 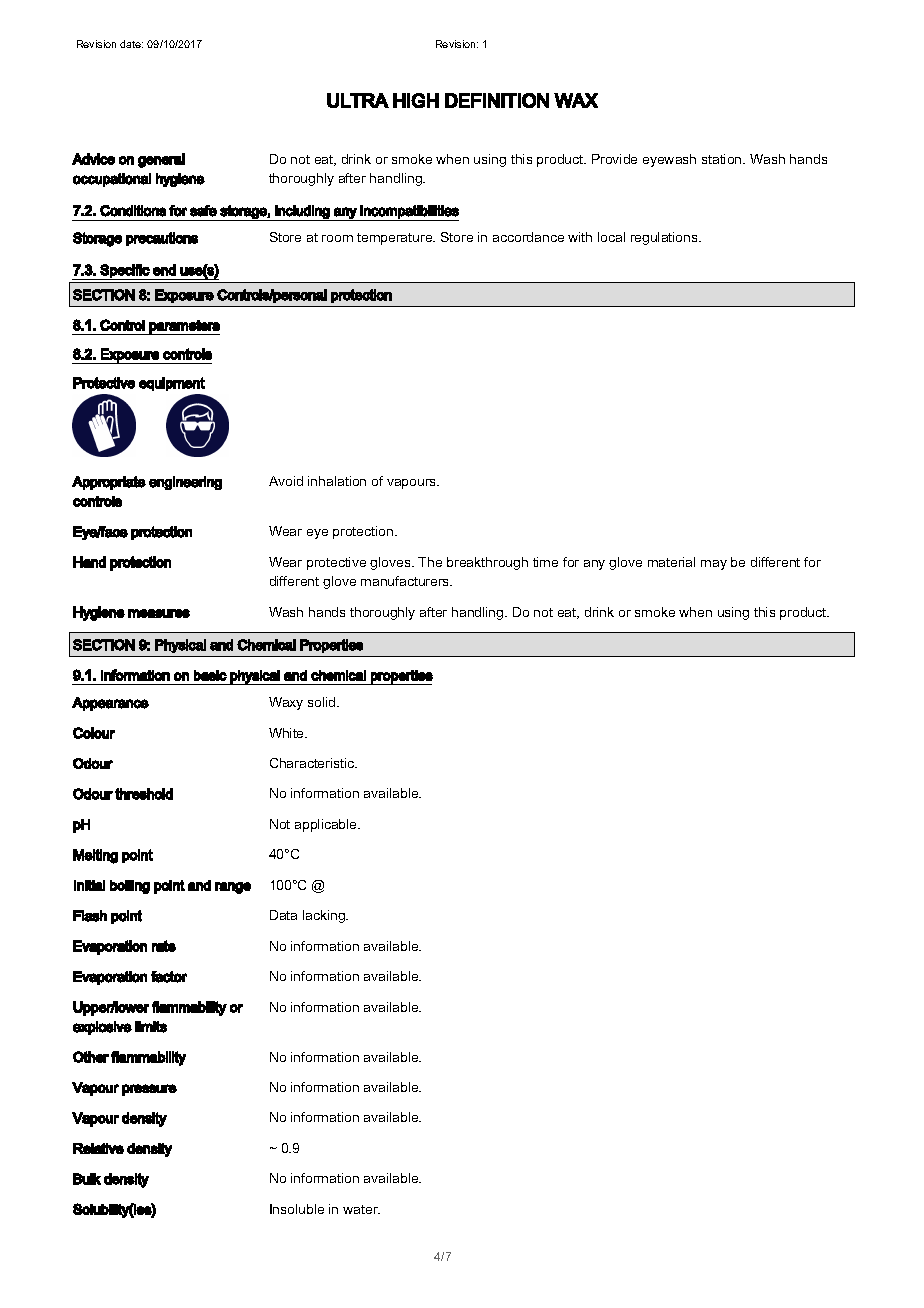 I want to click on material, so click(x=671, y=562).
